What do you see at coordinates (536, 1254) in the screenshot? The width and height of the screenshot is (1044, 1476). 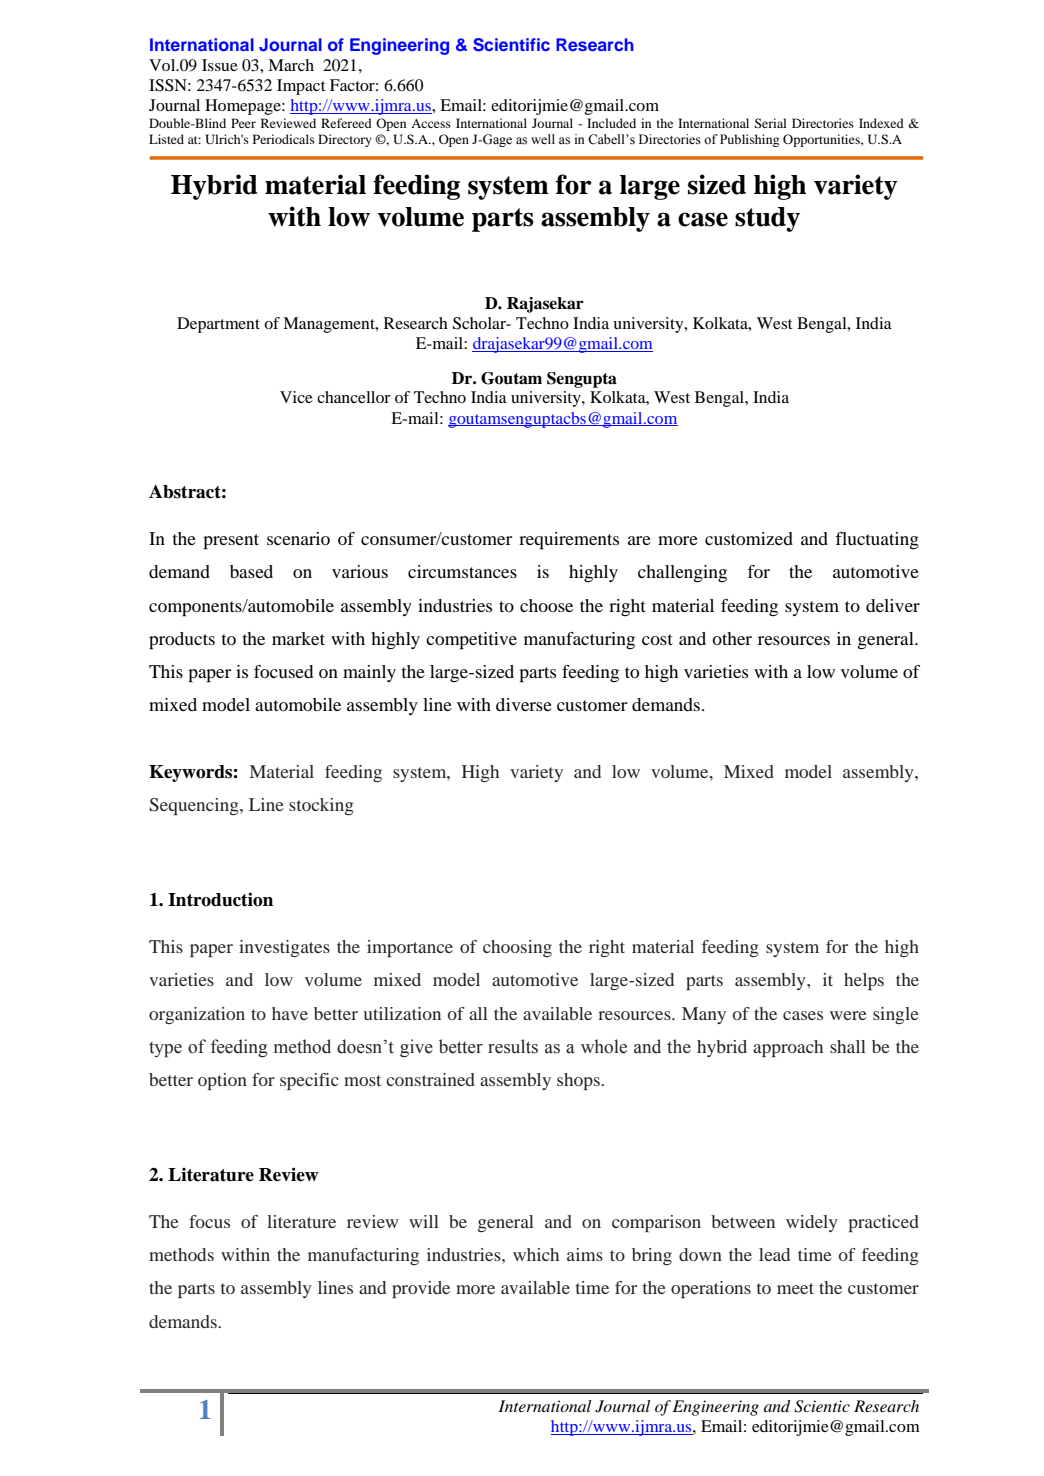 I see `which` at bounding box center [536, 1254].
